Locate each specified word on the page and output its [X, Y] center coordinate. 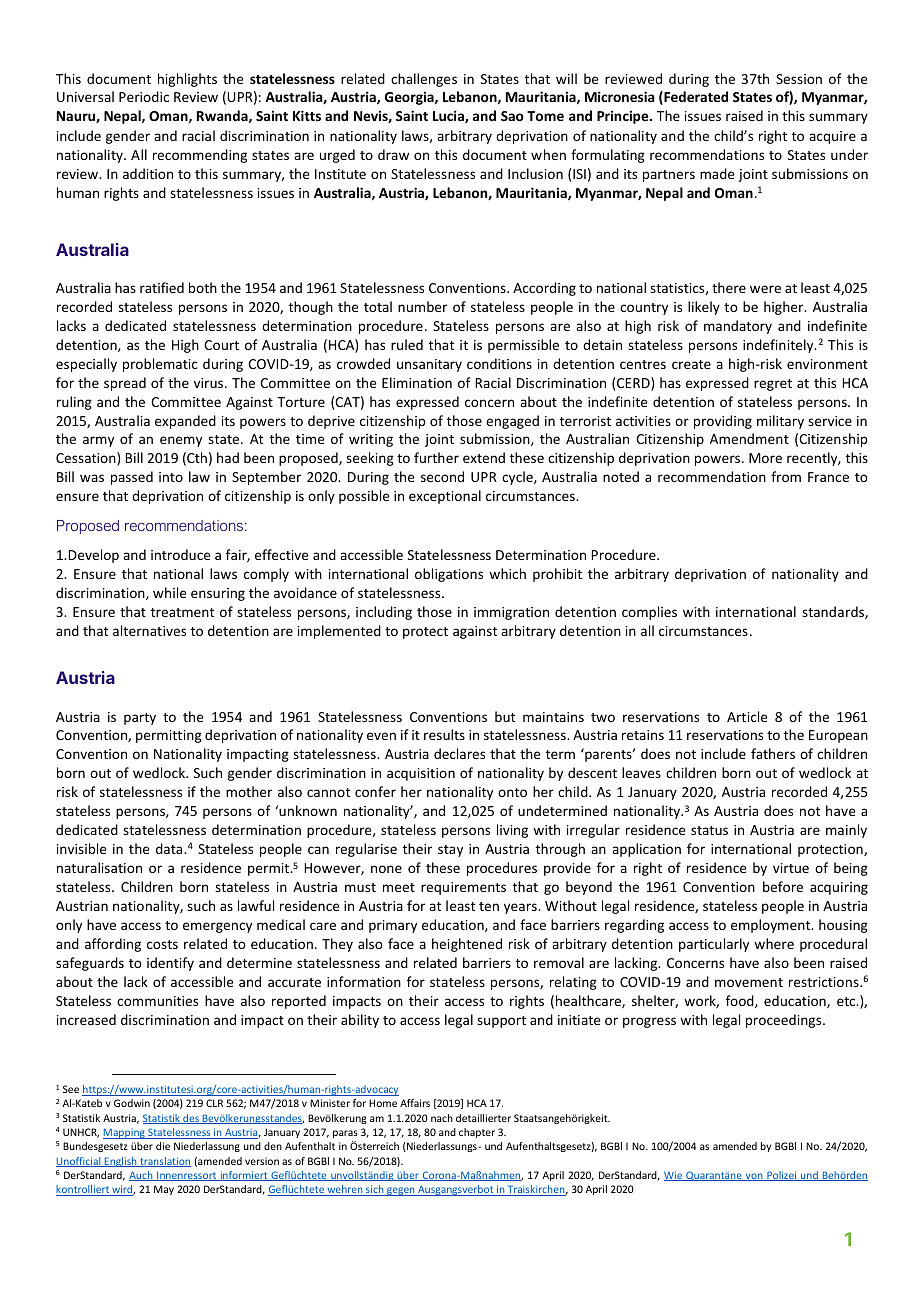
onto [512, 792]
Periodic [144, 96]
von [754, 1177]
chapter [477, 1133]
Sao [512, 116]
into [171, 477]
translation [164, 1162]
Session [799, 79]
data [170, 848]
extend [484, 457]
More [765, 458]
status [709, 830]
